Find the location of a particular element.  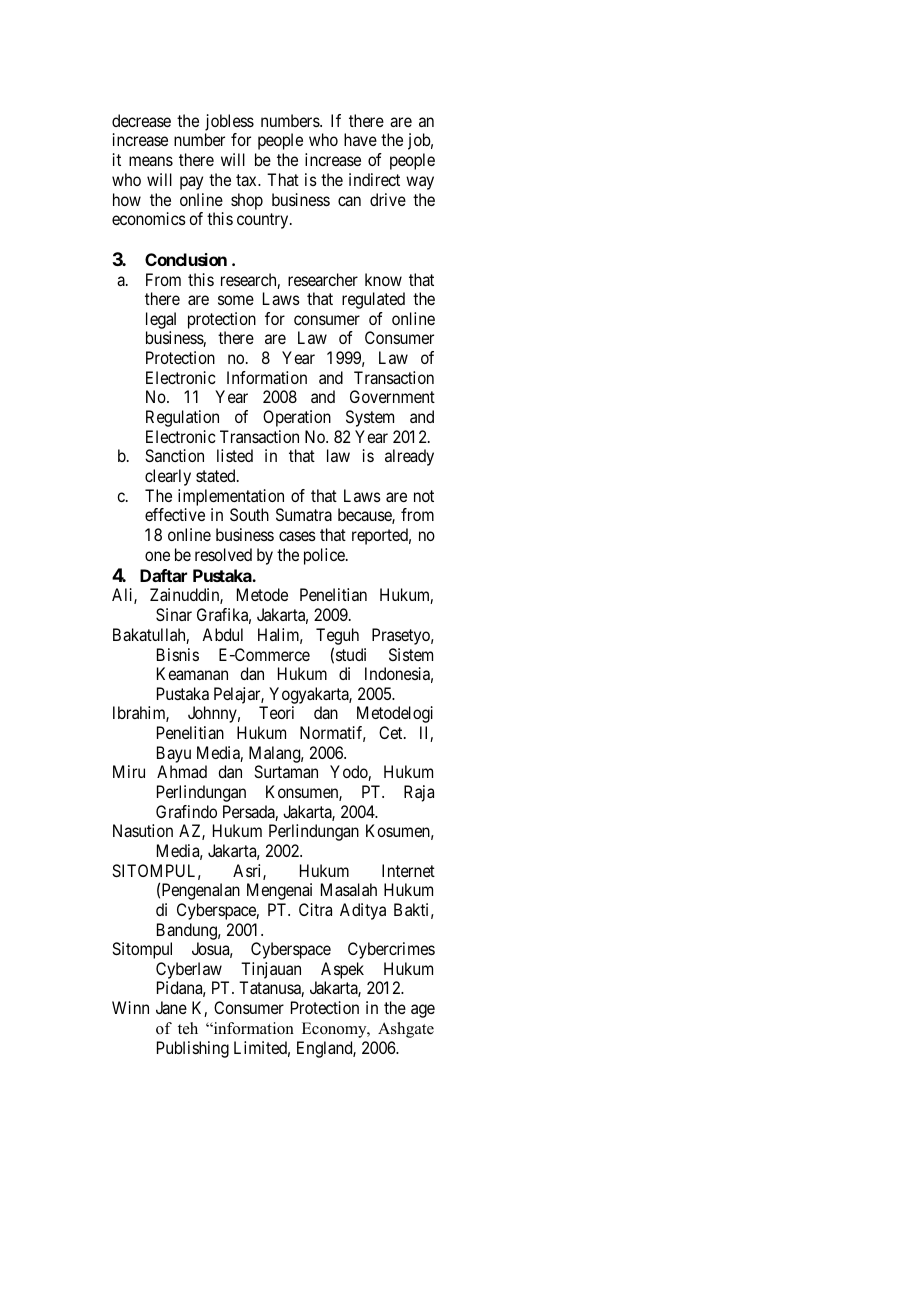

Citra is located at coordinates (315, 909).
